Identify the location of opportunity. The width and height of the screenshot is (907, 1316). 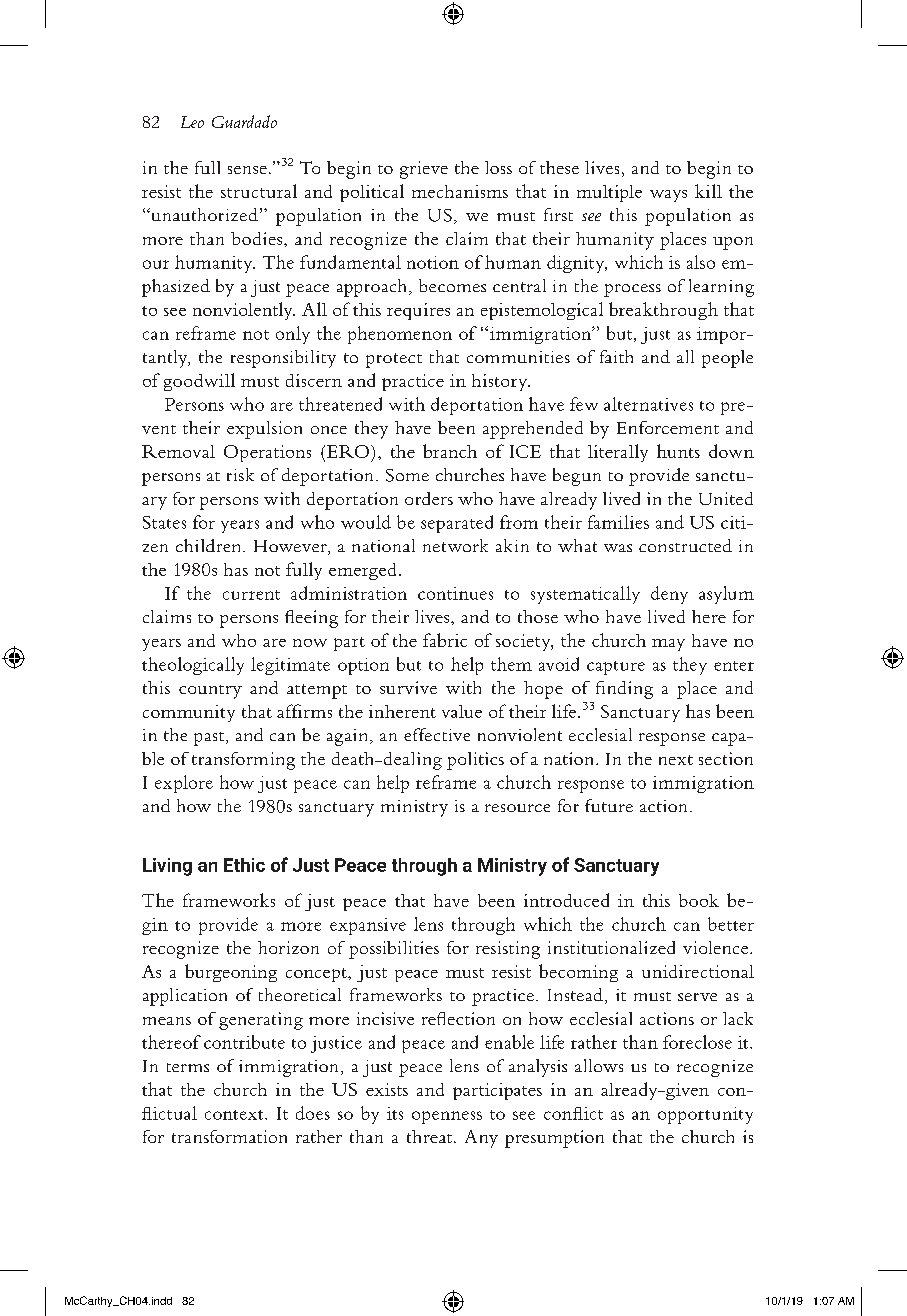
(705, 1115).
